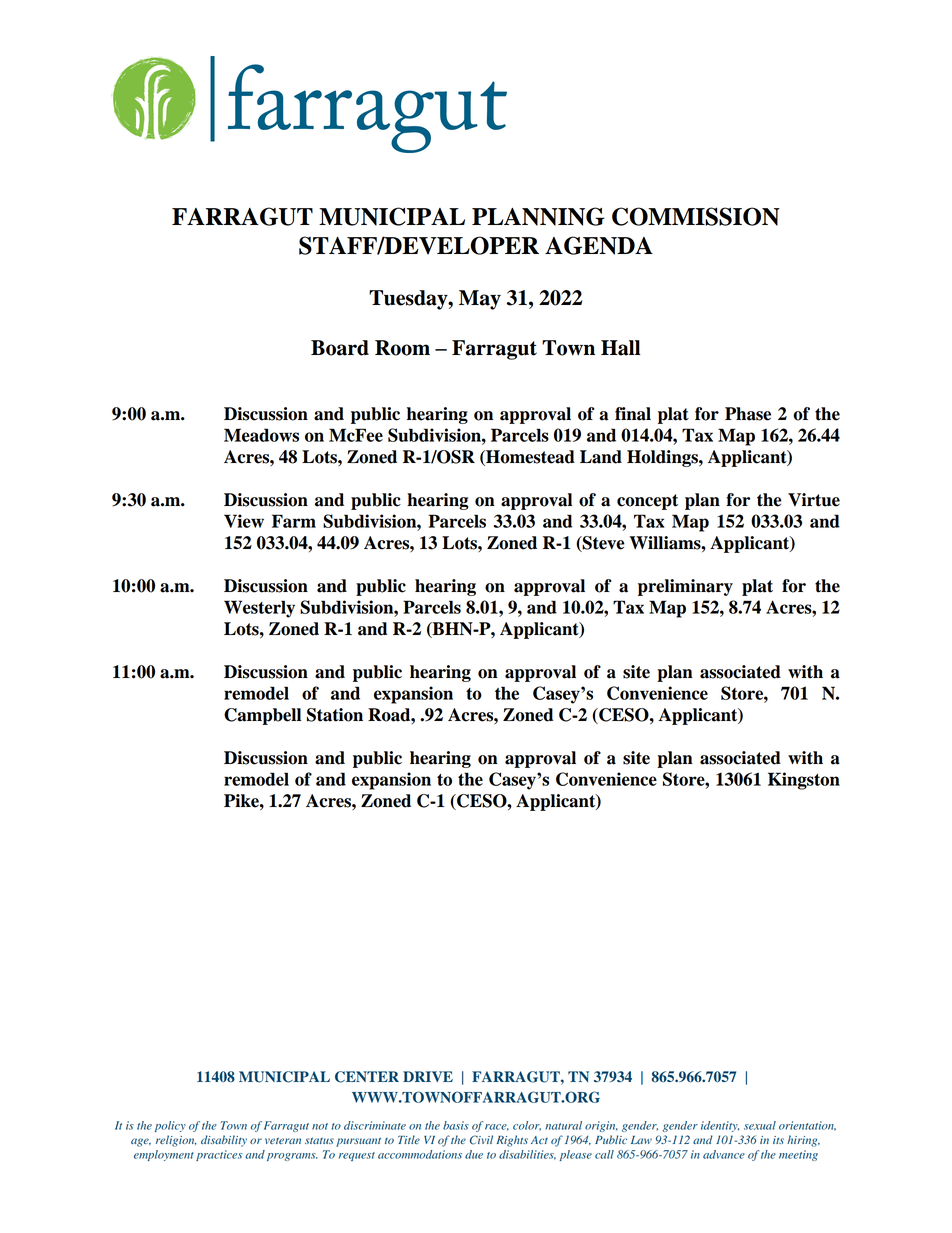 This document has width=952, height=1233. Describe the element at coordinates (244, 521) in the document. I see `View` at that location.
